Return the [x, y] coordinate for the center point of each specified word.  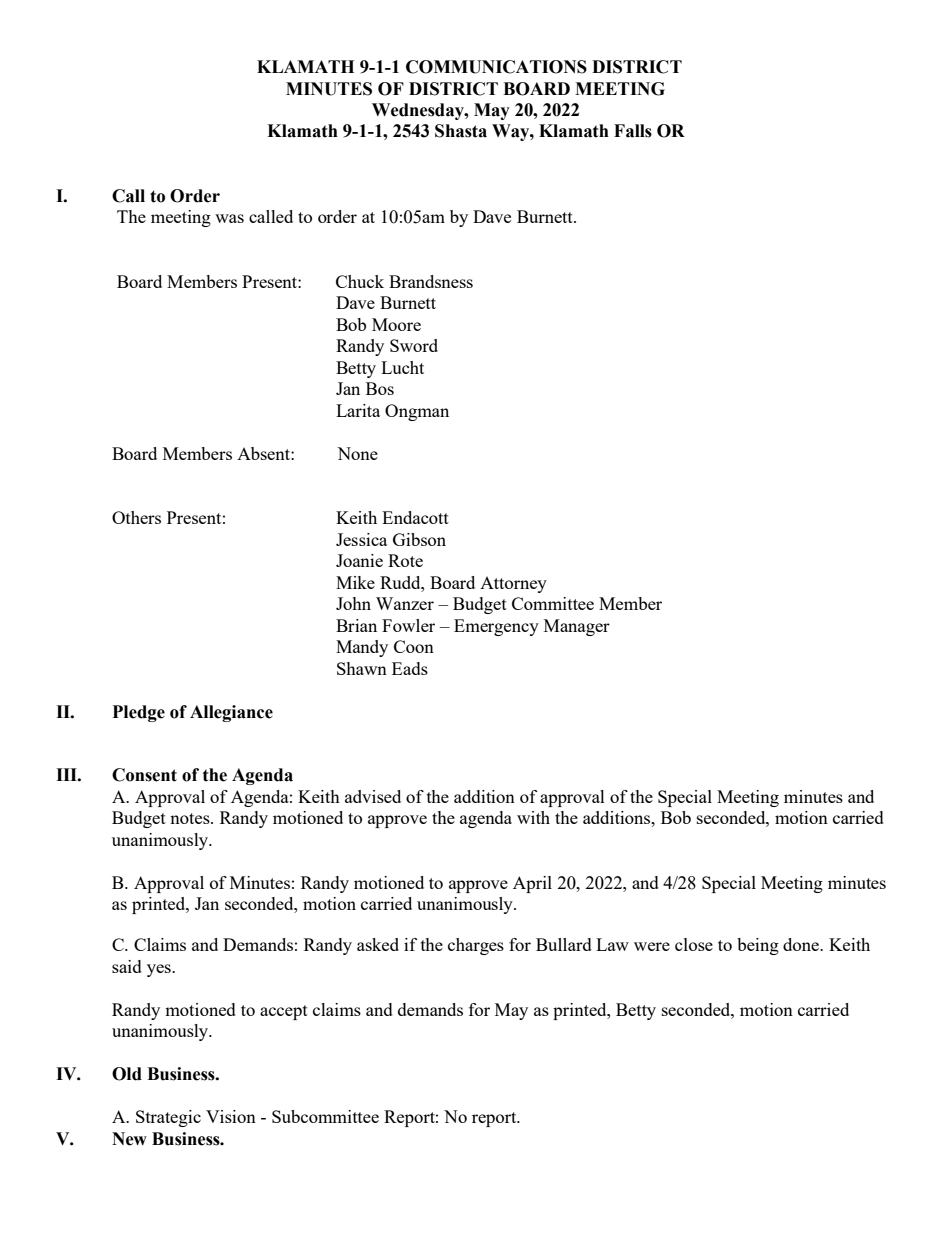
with [533, 817]
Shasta [461, 131]
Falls [633, 131]
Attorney [513, 585]
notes [191, 818]
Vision [231, 1116]
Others [136, 517]
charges [476, 946]
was [229, 218]
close [694, 944]
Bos [380, 388]
